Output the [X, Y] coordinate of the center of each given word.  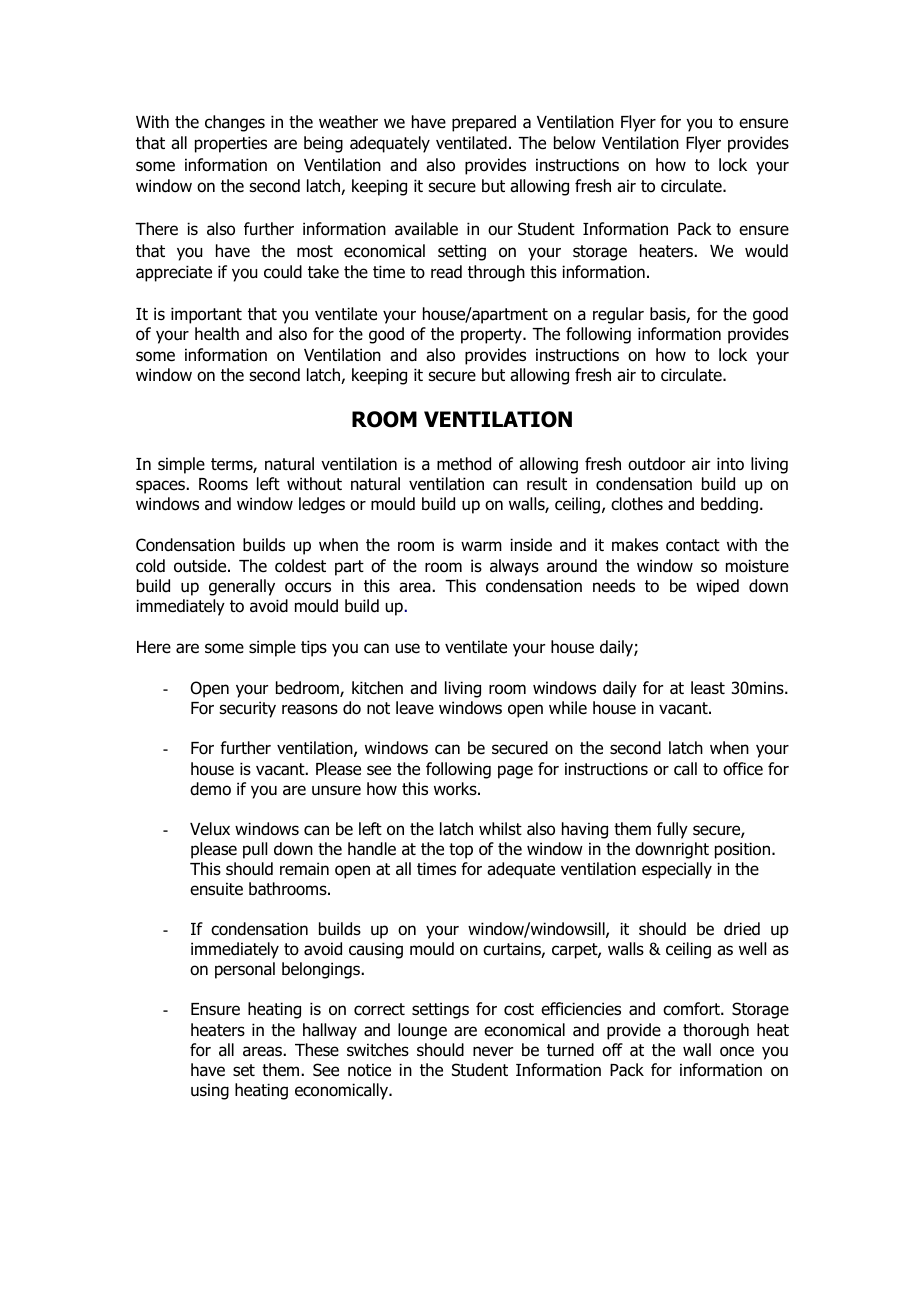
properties [231, 144]
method [464, 464]
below [575, 143]
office [743, 769]
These [317, 1050]
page [515, 772]
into [730, 464]
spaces [161, 487]
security [247, 709]
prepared [484, 123]
